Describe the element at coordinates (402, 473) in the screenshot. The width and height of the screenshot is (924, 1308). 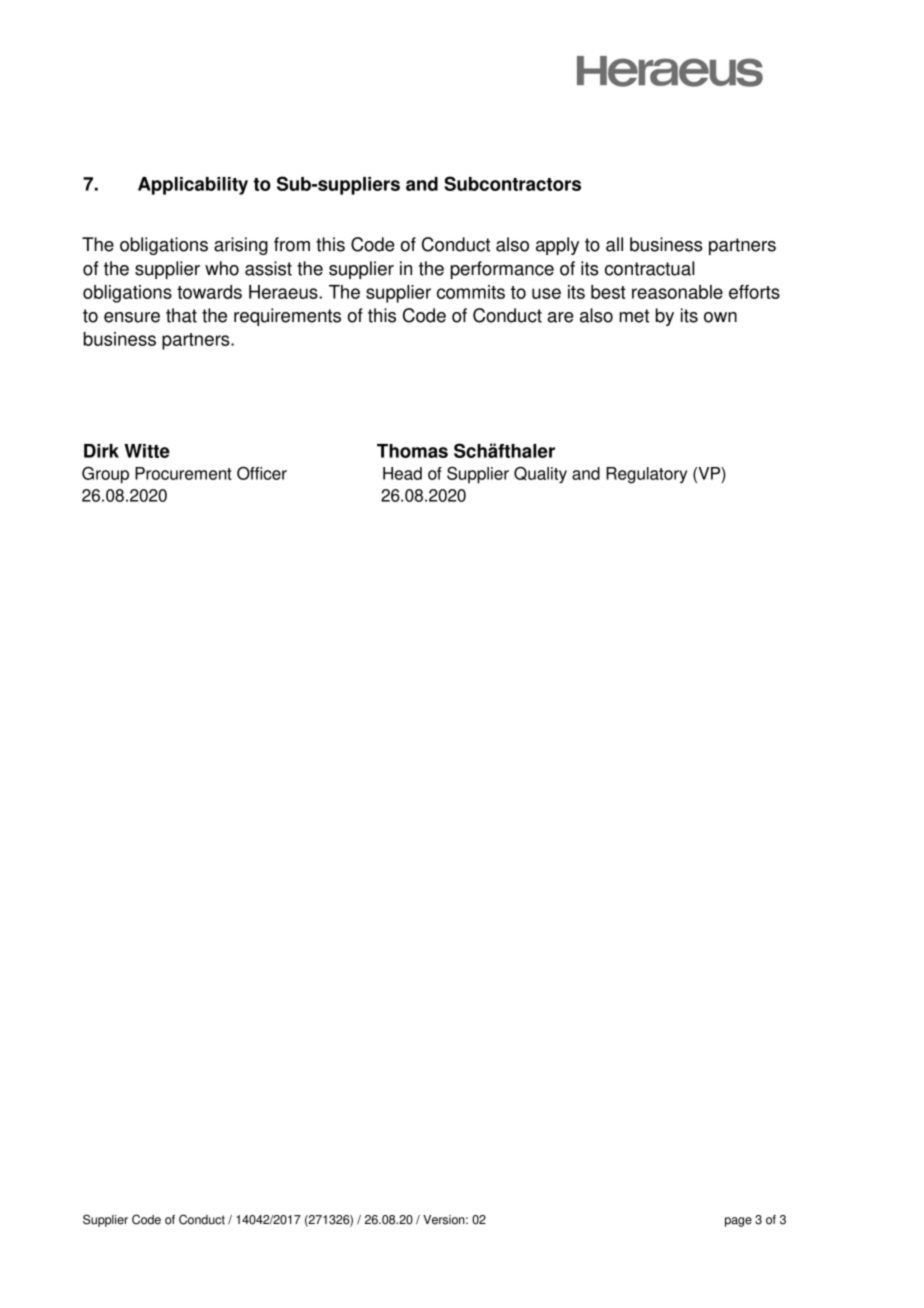
I see `Head` at that location.
